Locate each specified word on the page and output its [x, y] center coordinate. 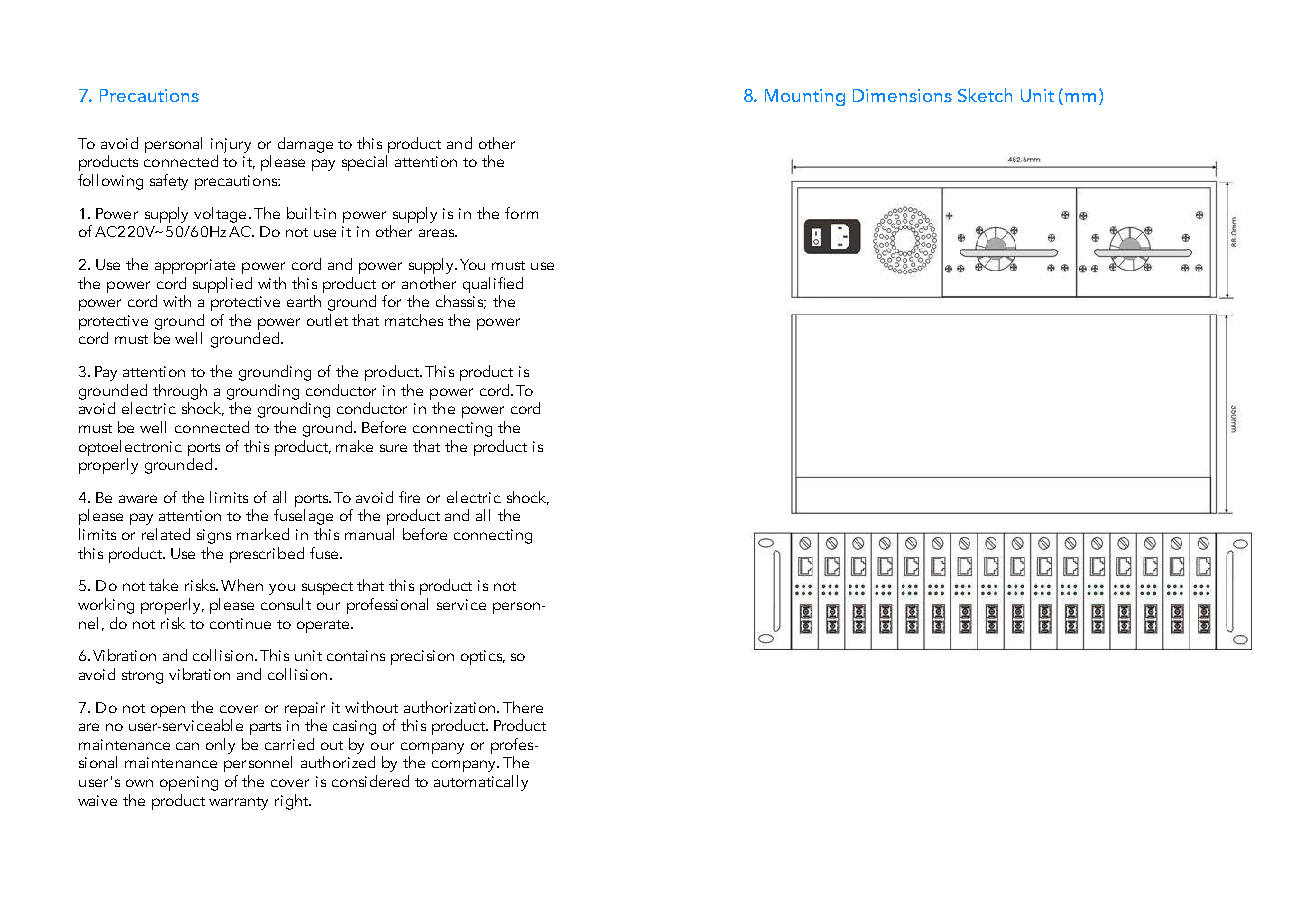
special [364, 163]
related [166, 534]
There [523, 707]
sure [393, 448]
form [521, 213]
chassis [461, 302]
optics [483, 657]
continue [240, 623]
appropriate [195, 266]
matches [414, 320]
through [180, 392]
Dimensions [902, 95]
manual [369, 534]
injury [231, 145]
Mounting [805, 97]
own [139, 783]
